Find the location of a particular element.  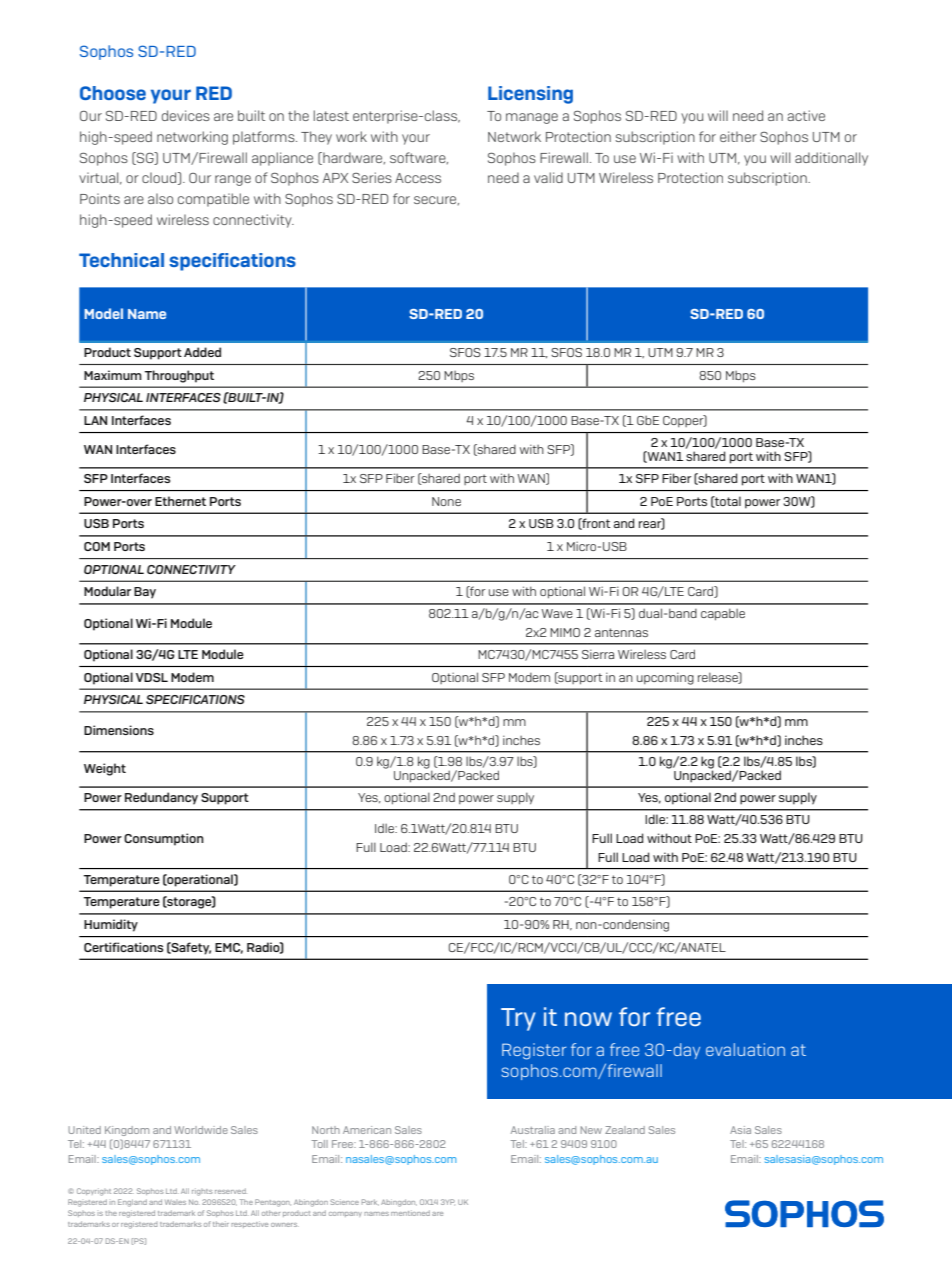

MIMO is located at coordinates (565, 632).
